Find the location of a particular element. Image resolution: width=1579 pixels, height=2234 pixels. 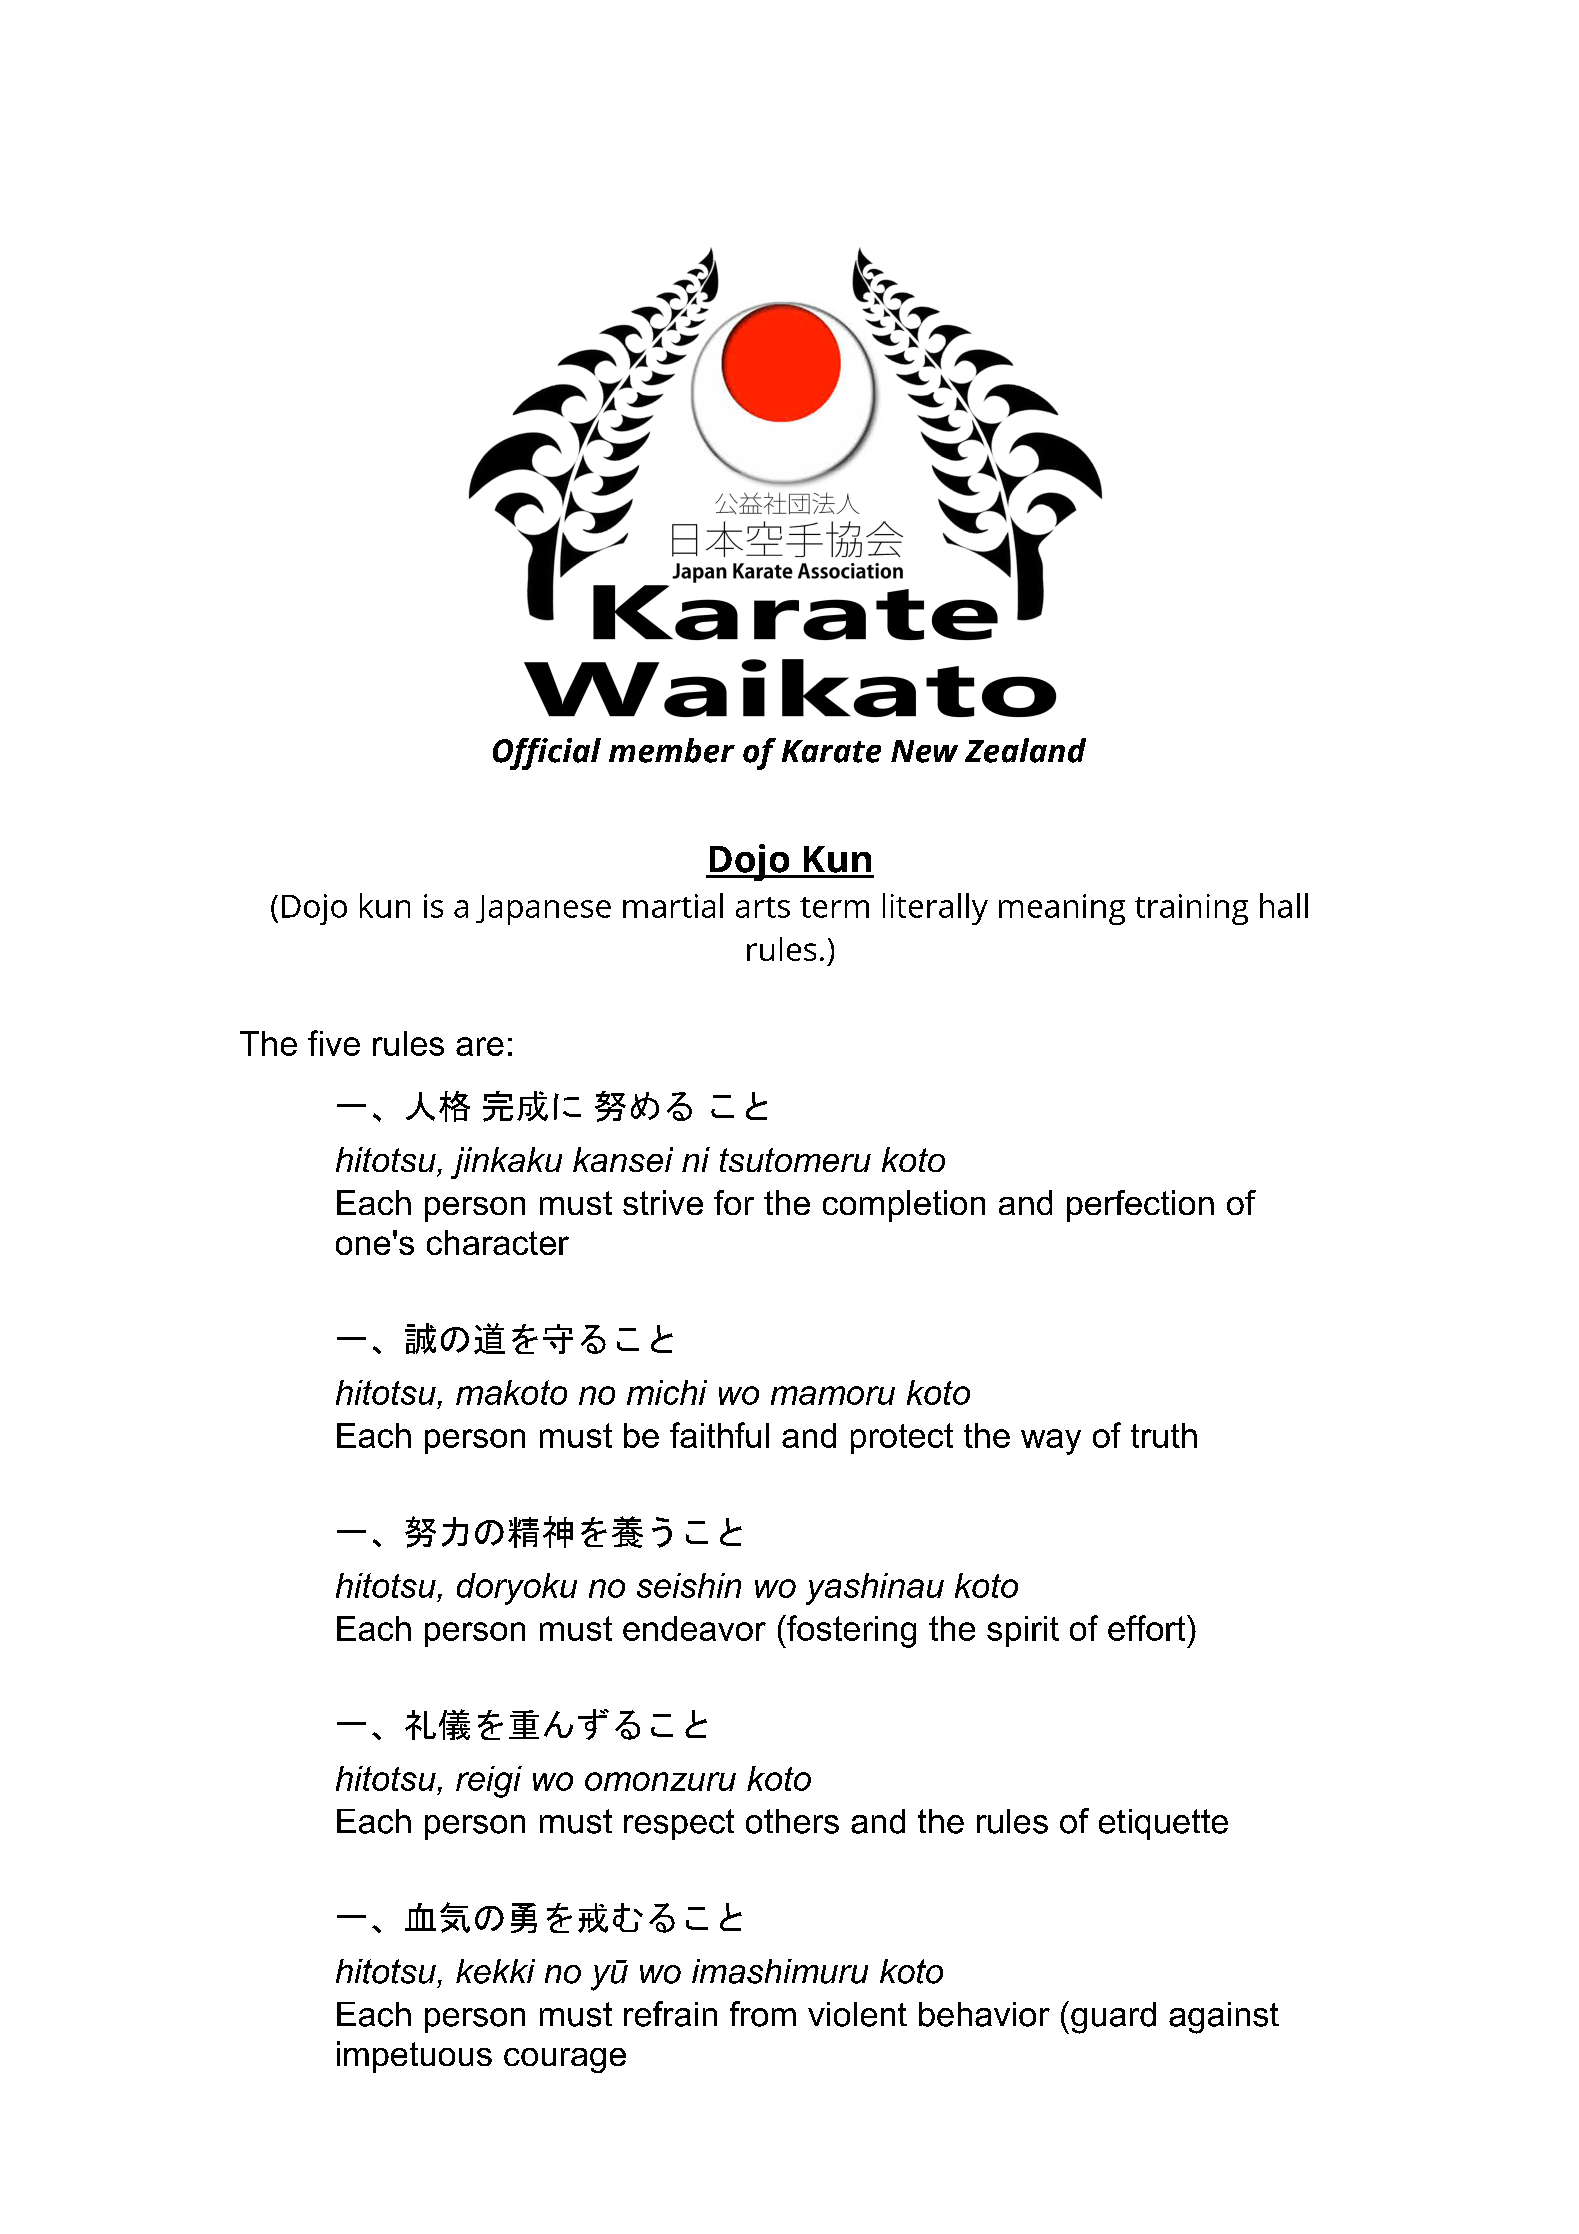

perfection is located at coordinates (1140, 1206).
